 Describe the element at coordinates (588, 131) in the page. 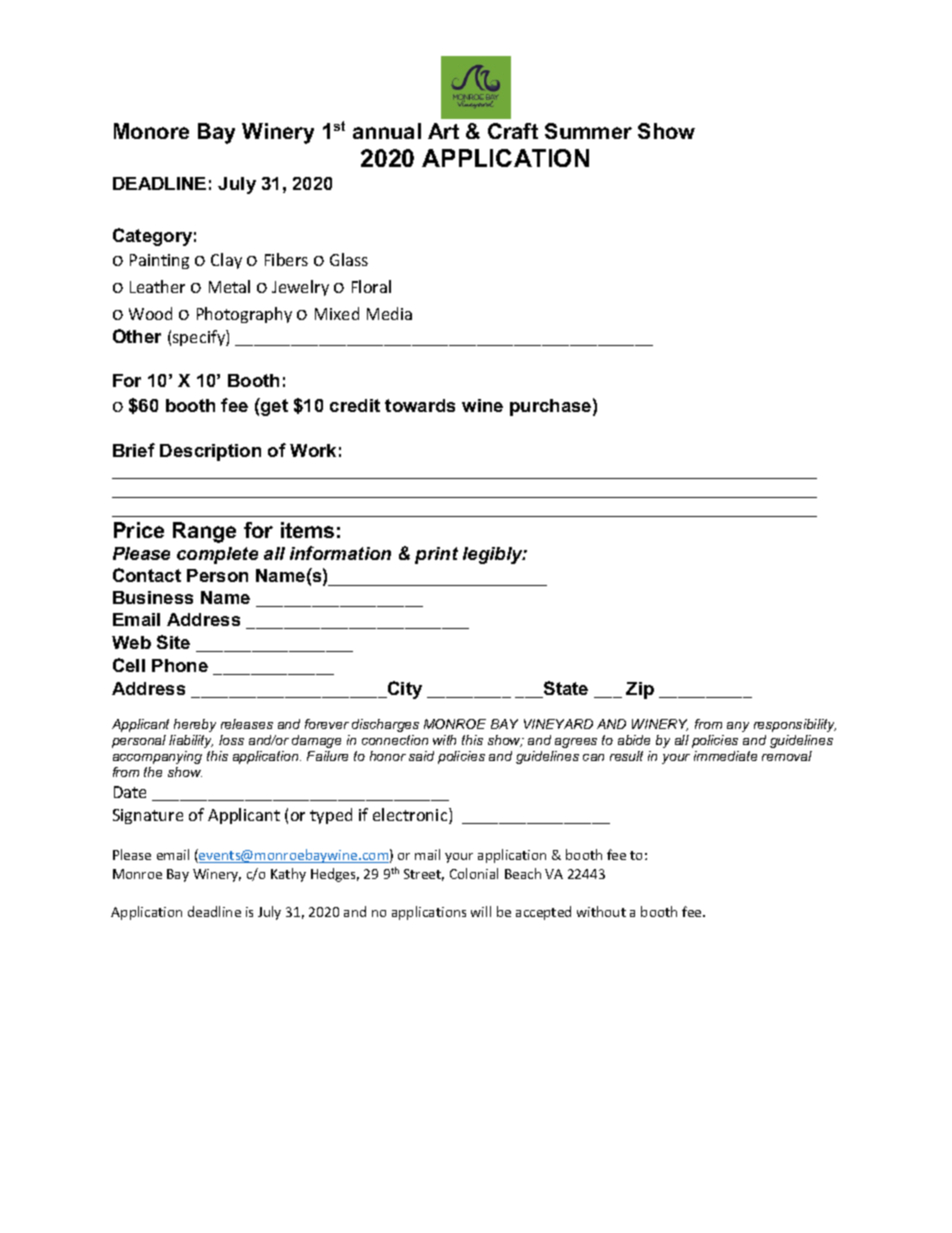

I see `Summer` at that location.
